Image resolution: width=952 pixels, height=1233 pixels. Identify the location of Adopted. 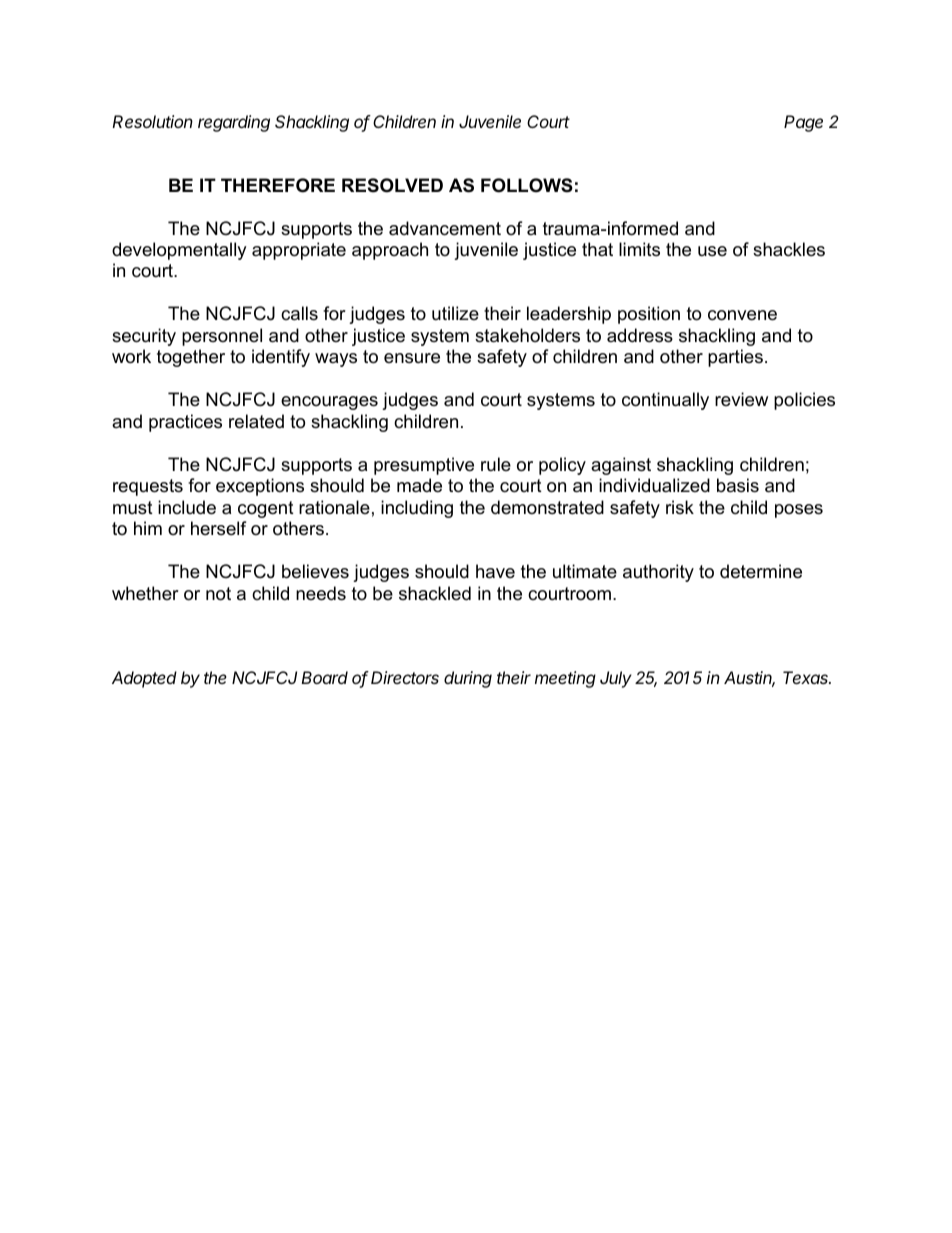
(144, 679).
